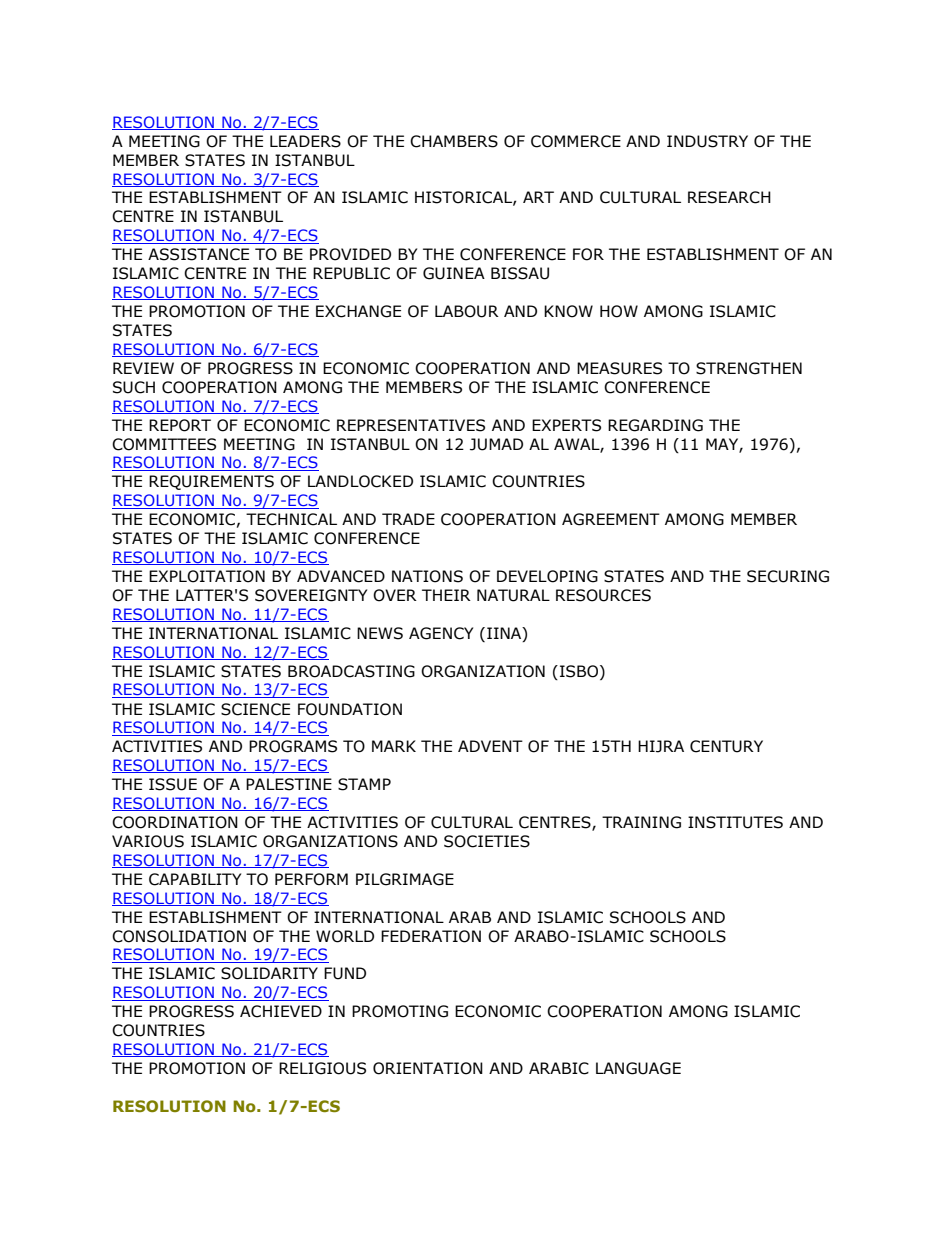 Image resolution: width=952 pixels, height=1233 pixels. Describe the element at coordinates (207, 576) in the screenshot. I see `EXPLOITATION` at that location.
